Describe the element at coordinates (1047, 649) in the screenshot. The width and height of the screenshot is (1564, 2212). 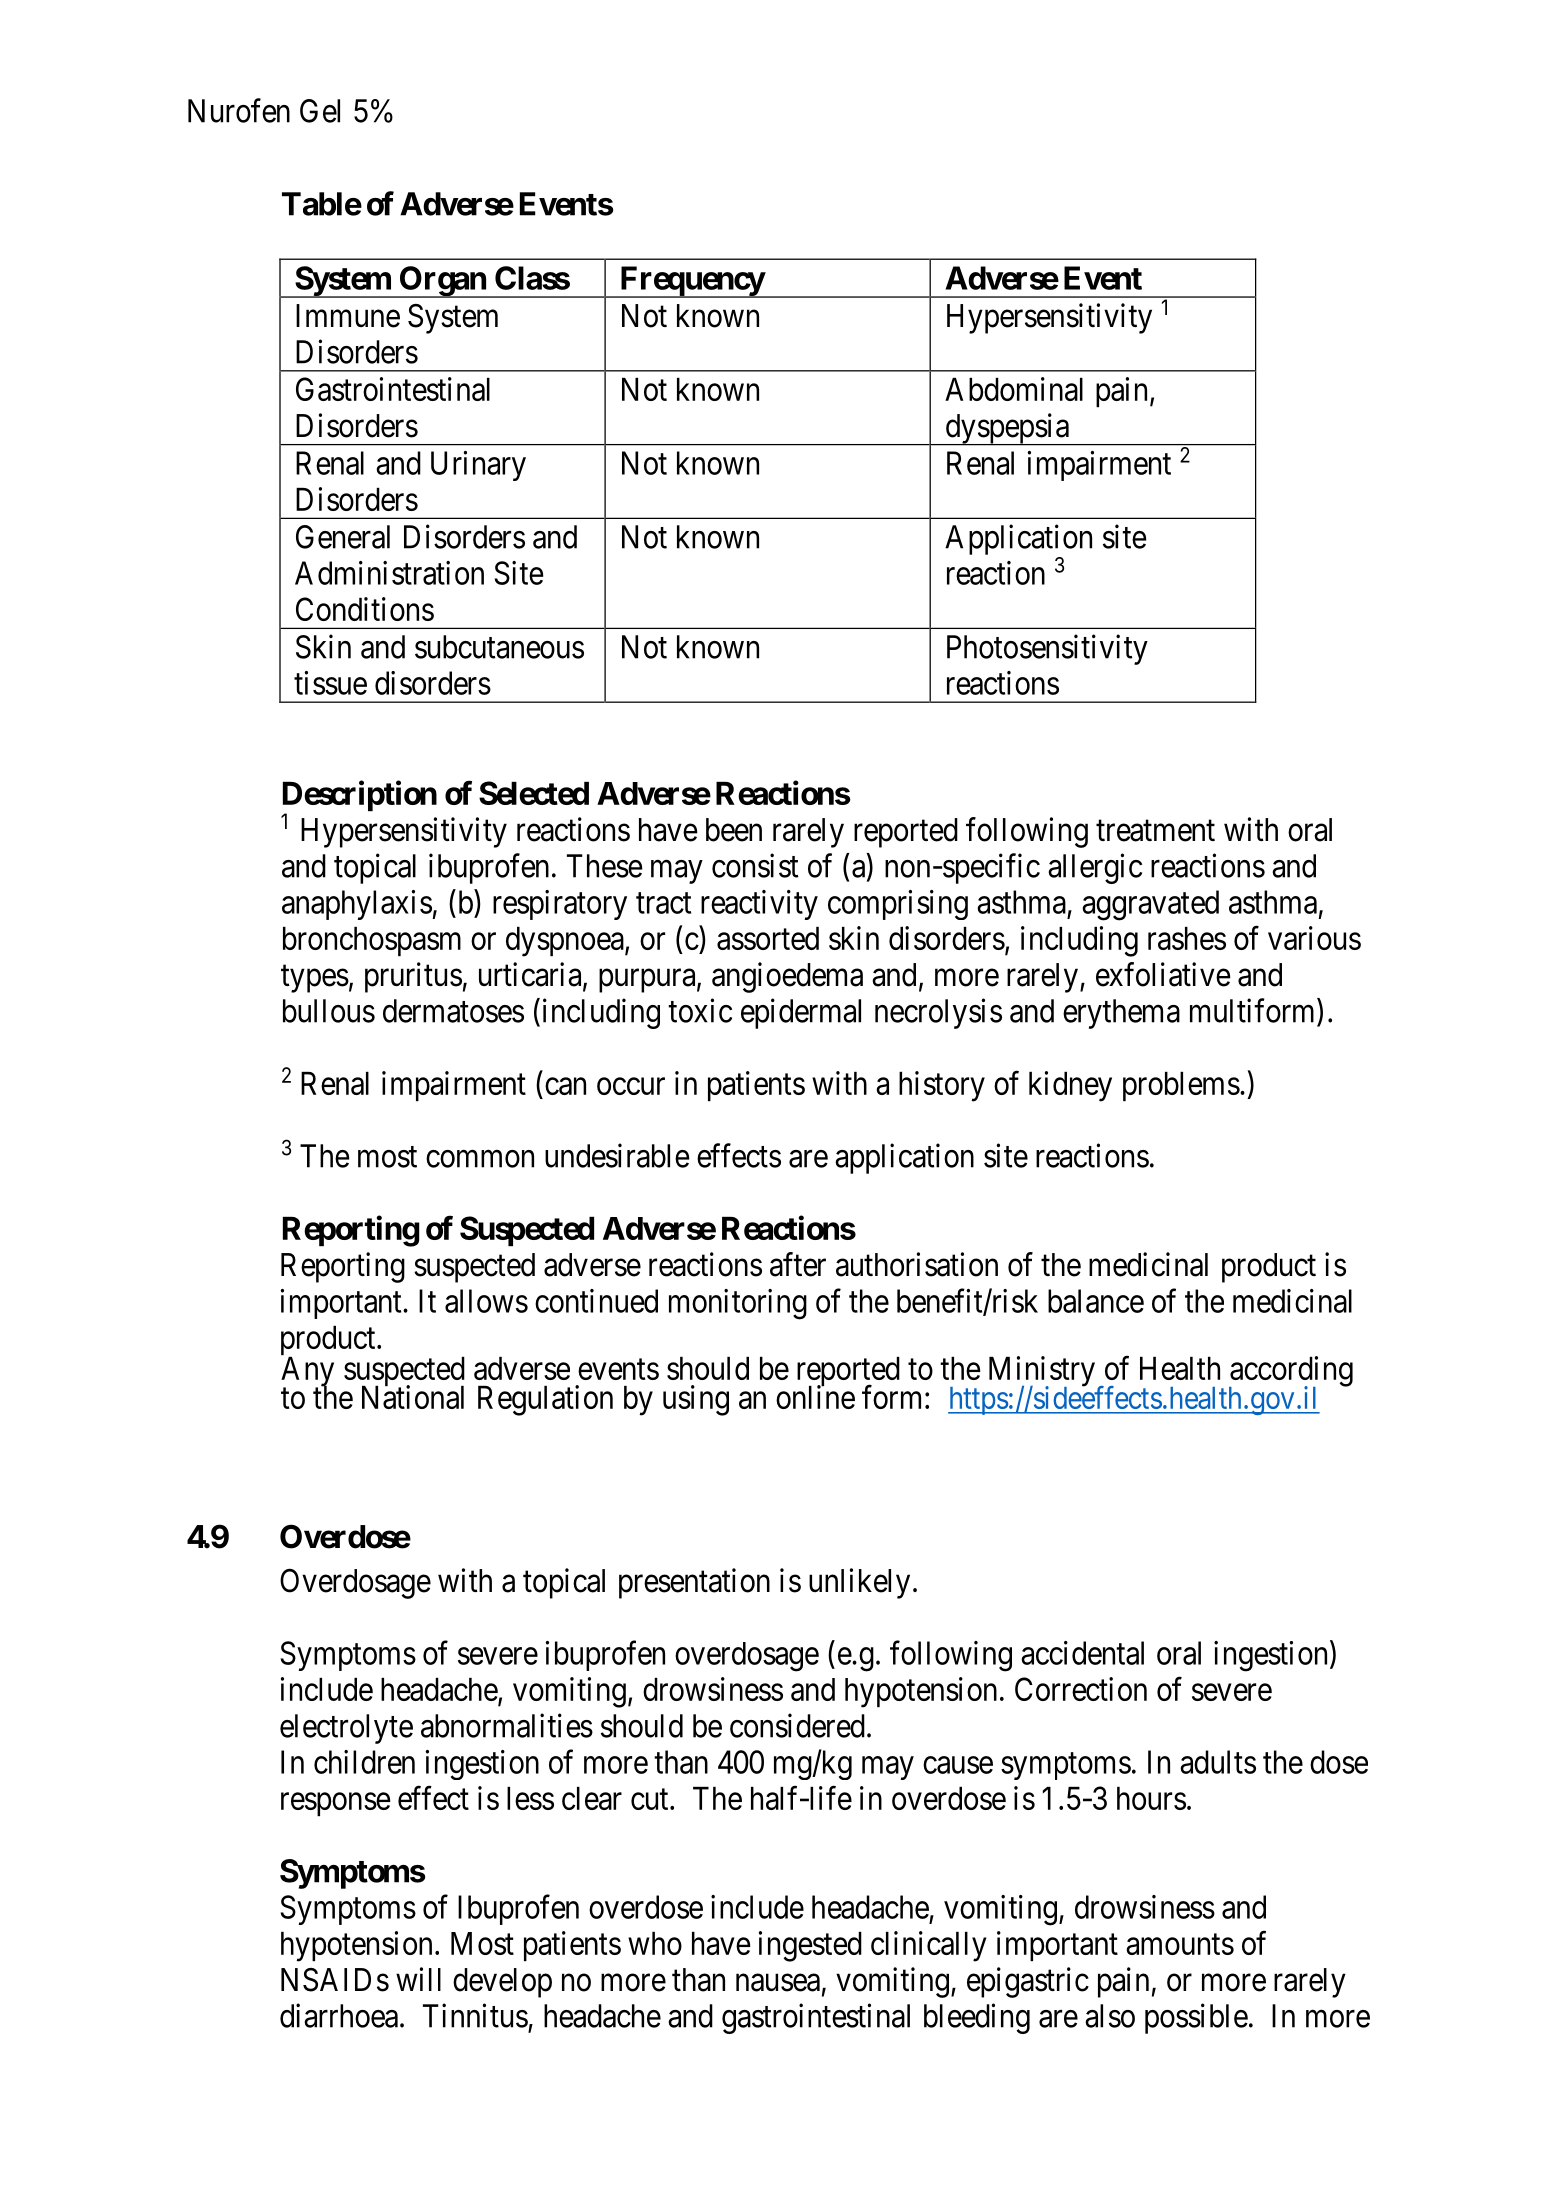
I see `Photosensitivity` at that location.
